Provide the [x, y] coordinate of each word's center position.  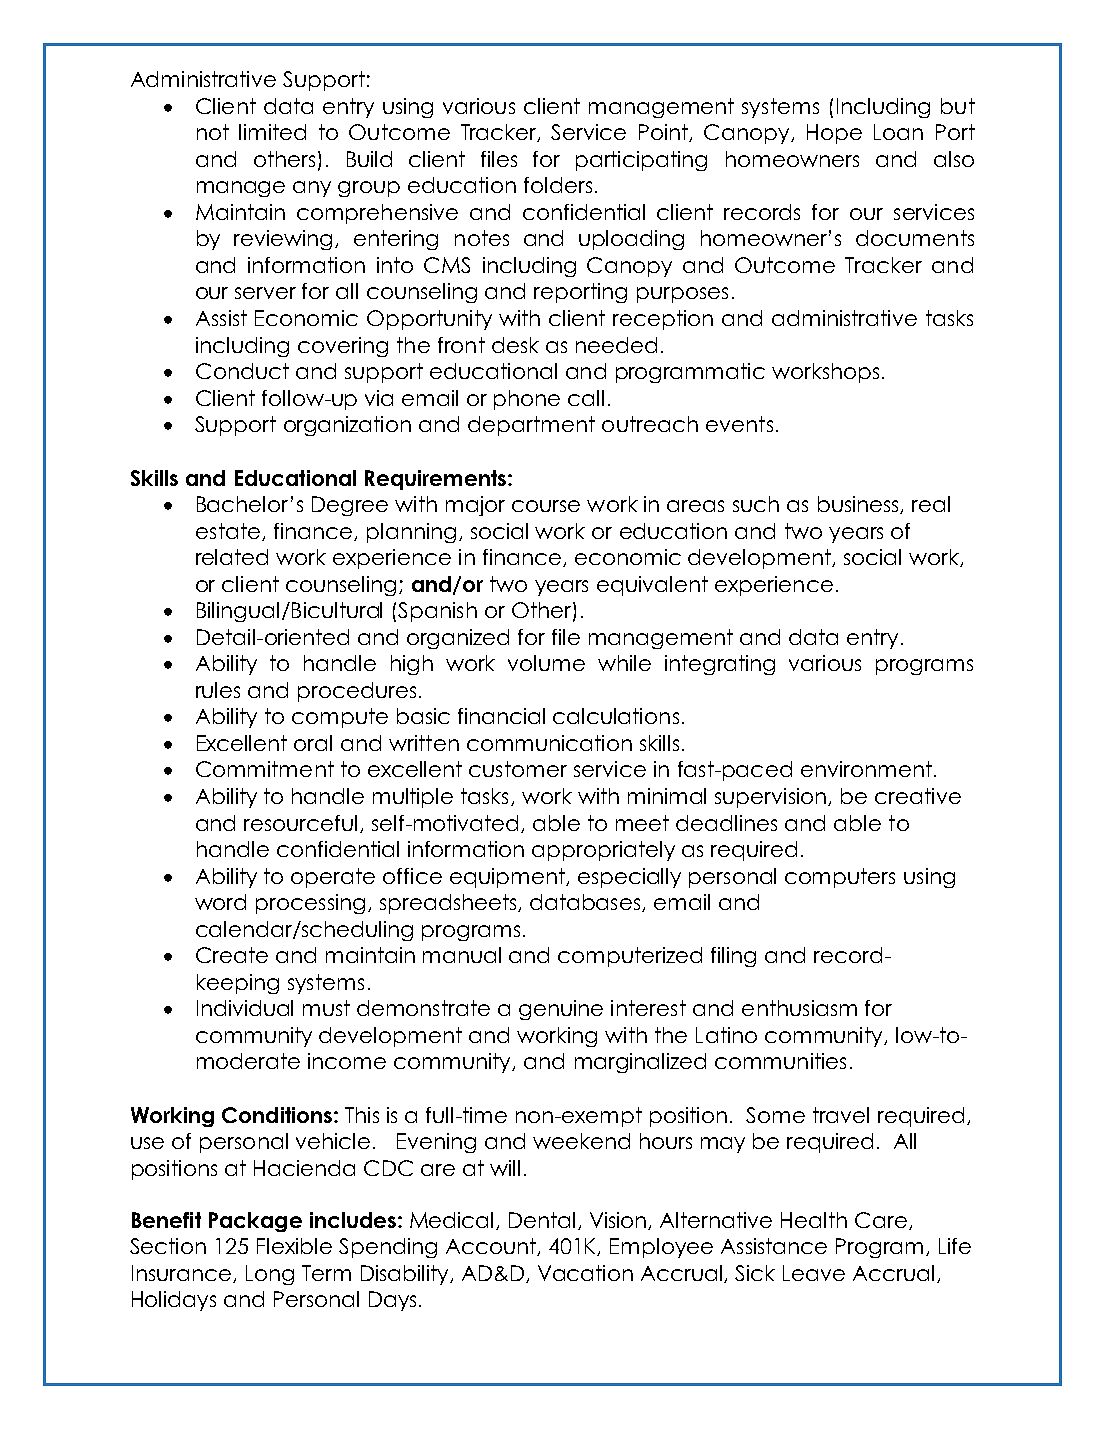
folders [558, 185]
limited [272, 132]
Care [881, 1220]
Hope [834, 134]
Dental [542, 1220]
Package [255, 1222]
